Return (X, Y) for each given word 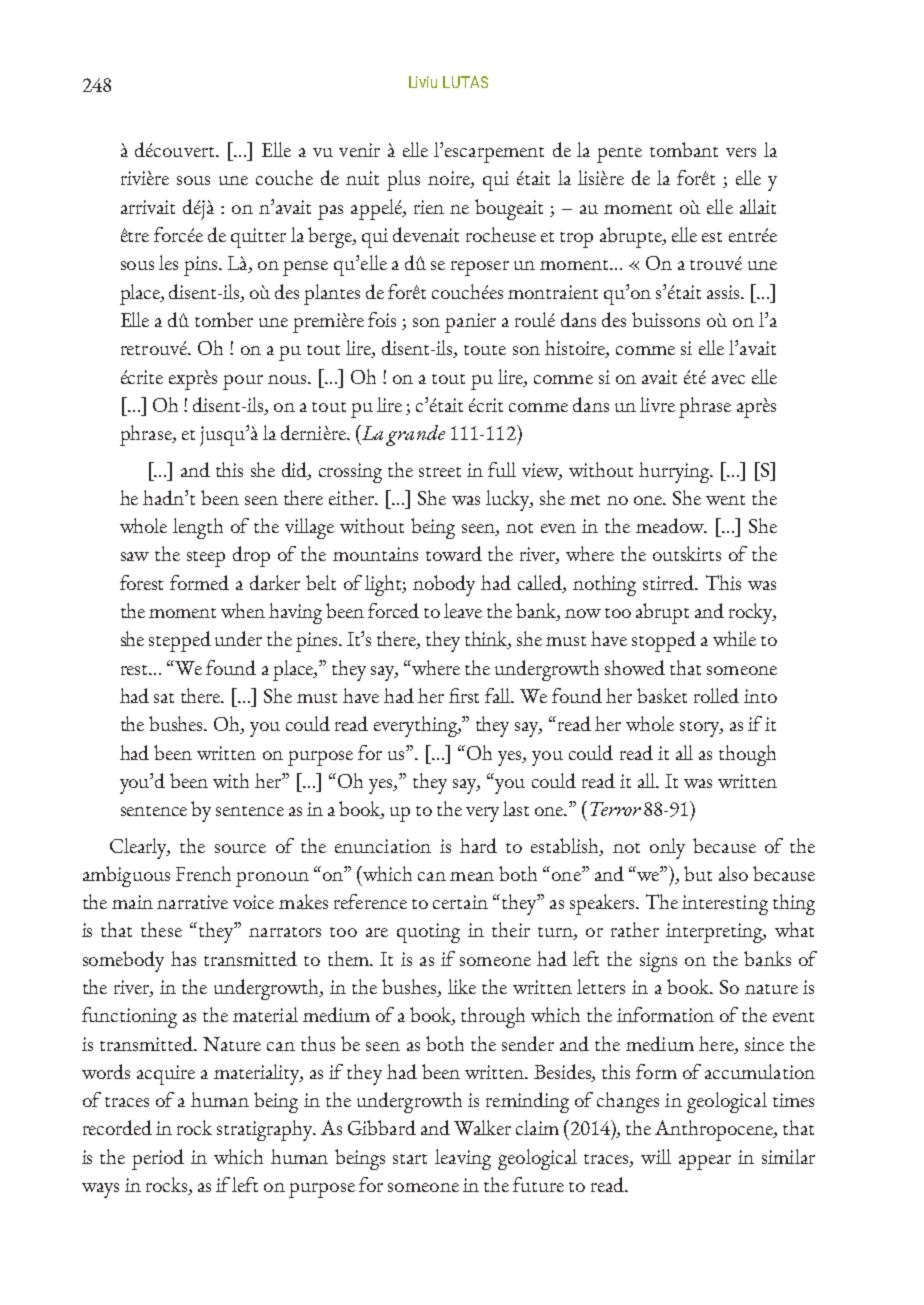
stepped (180, 641)
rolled (716, 695)
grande (415, 435)
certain (460, 902)
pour (243, 382)
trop (576, 240)
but (698, 873)
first (464, 695)
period (158, 1159)
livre (657, 404)
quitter (258, 238)
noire (450, 179)
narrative (192, 902)
